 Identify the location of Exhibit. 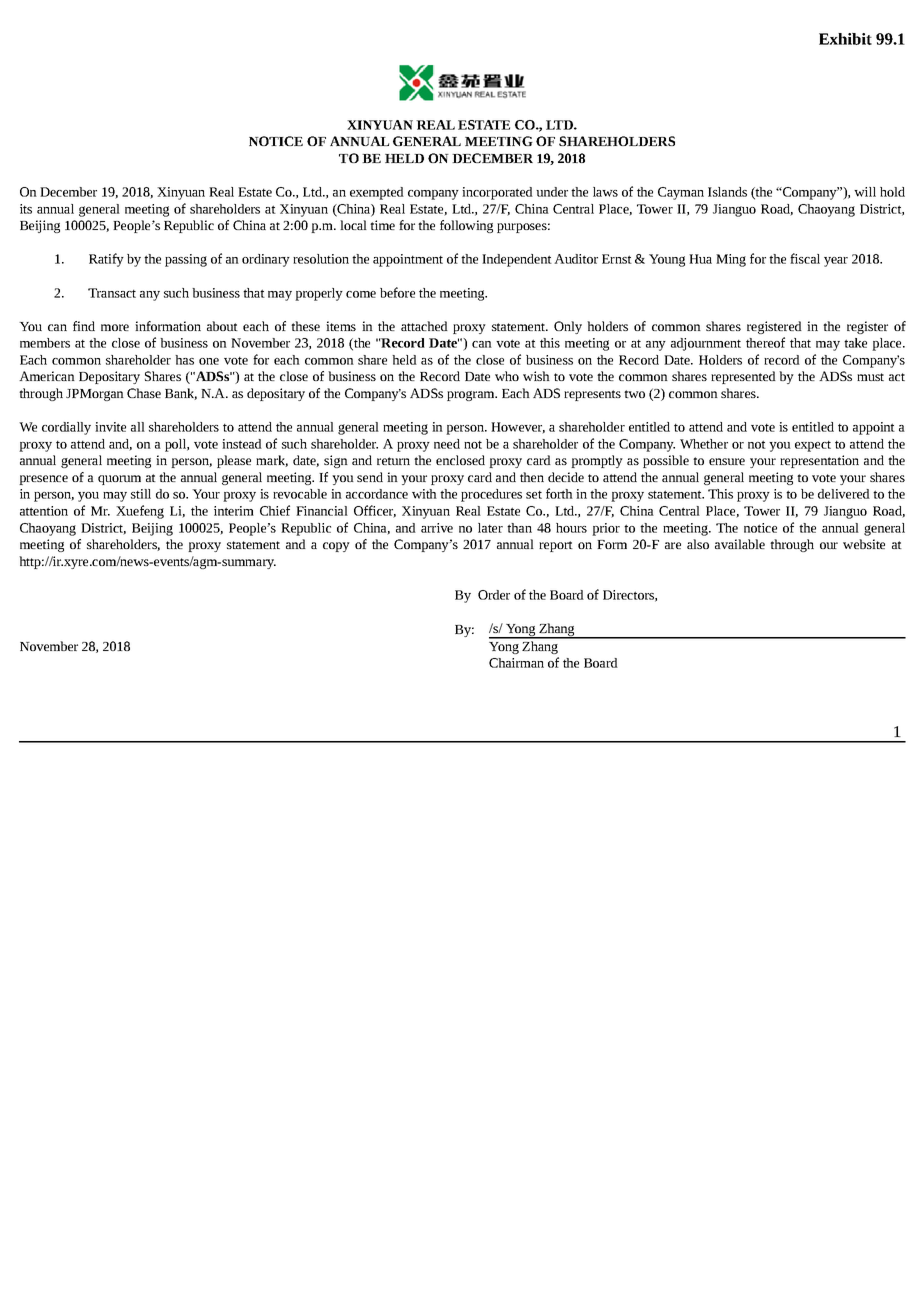
(845, 39).
